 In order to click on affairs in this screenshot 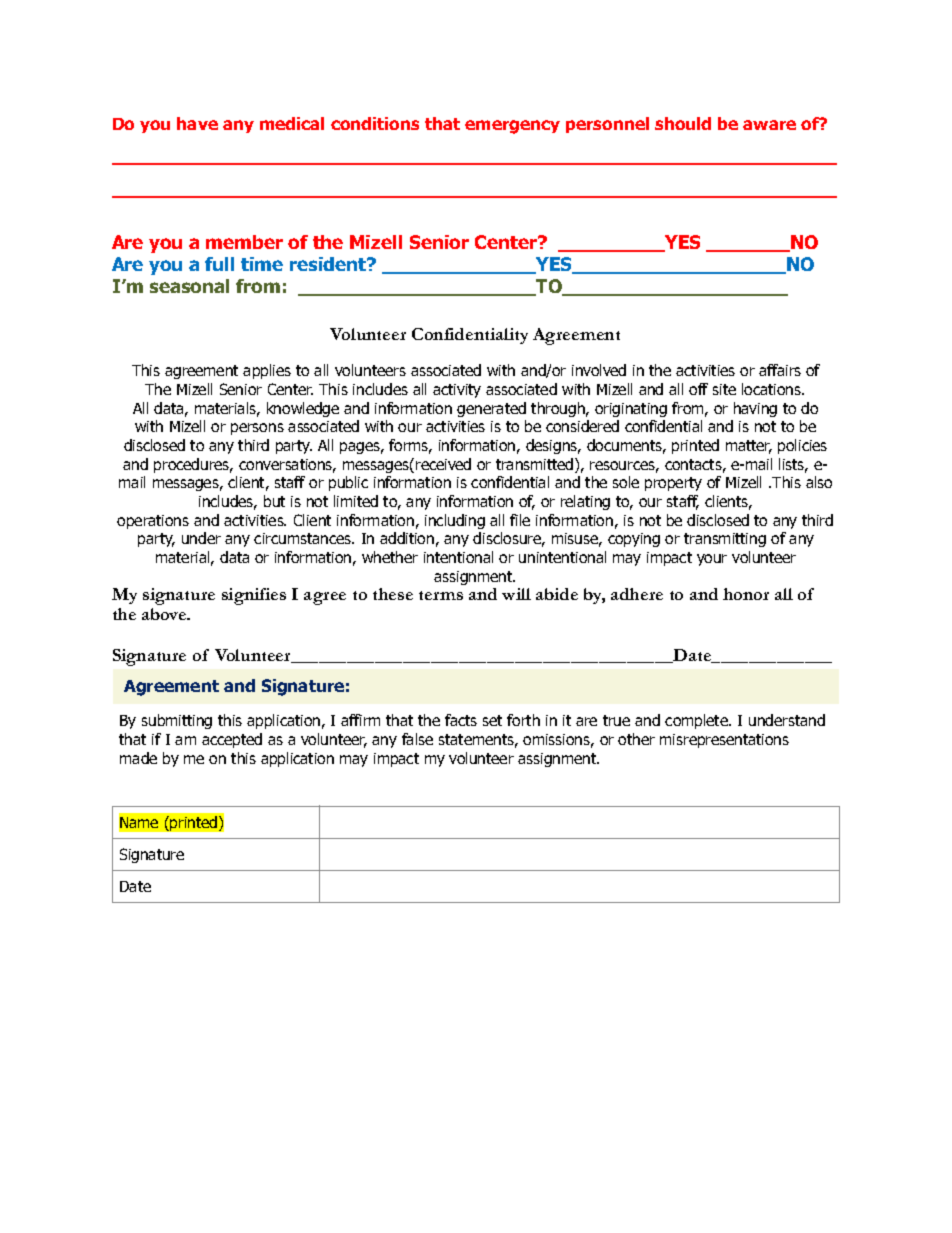, I will do `click(780, 370)`.
